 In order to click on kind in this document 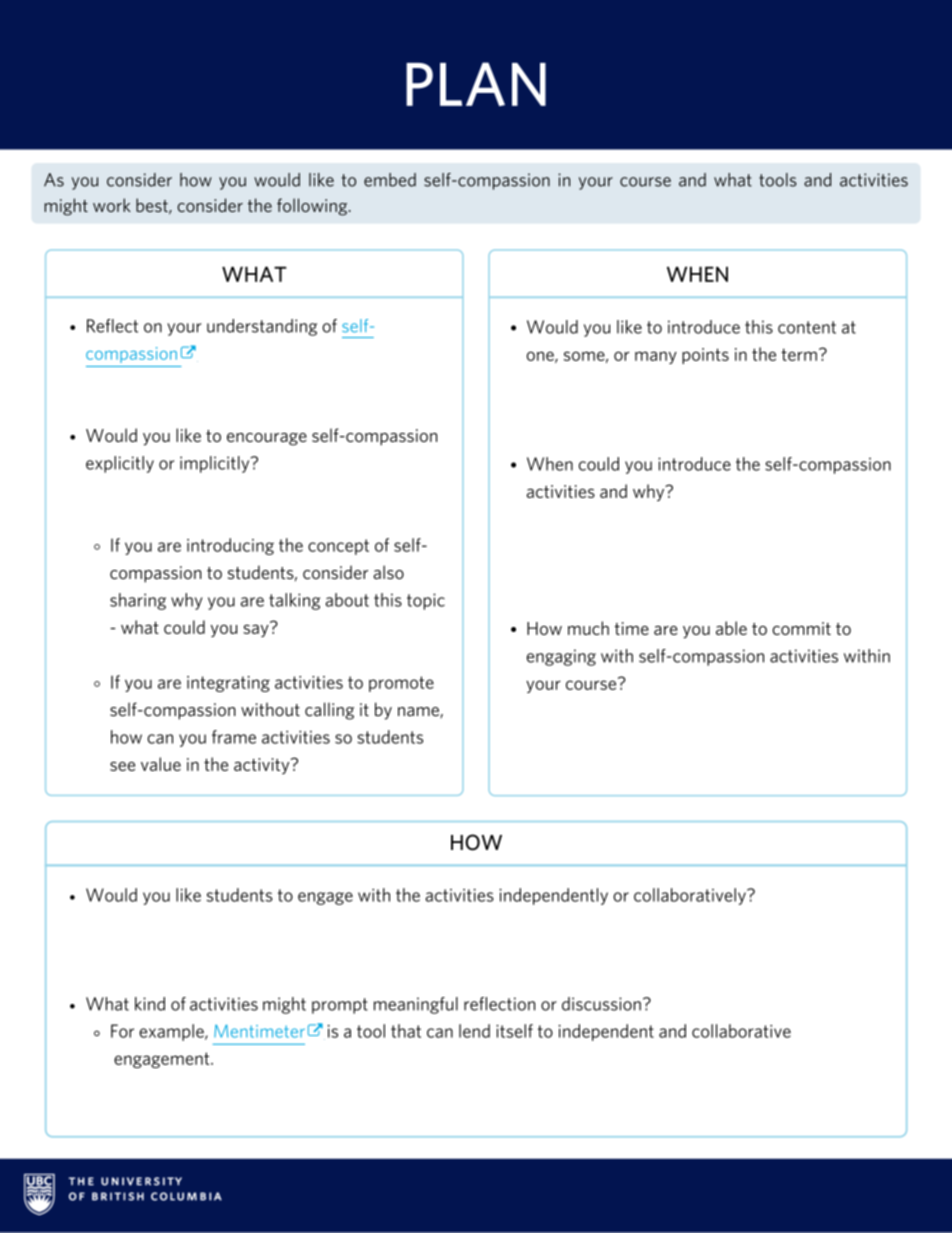, I will do `click(150, 1004)`.
